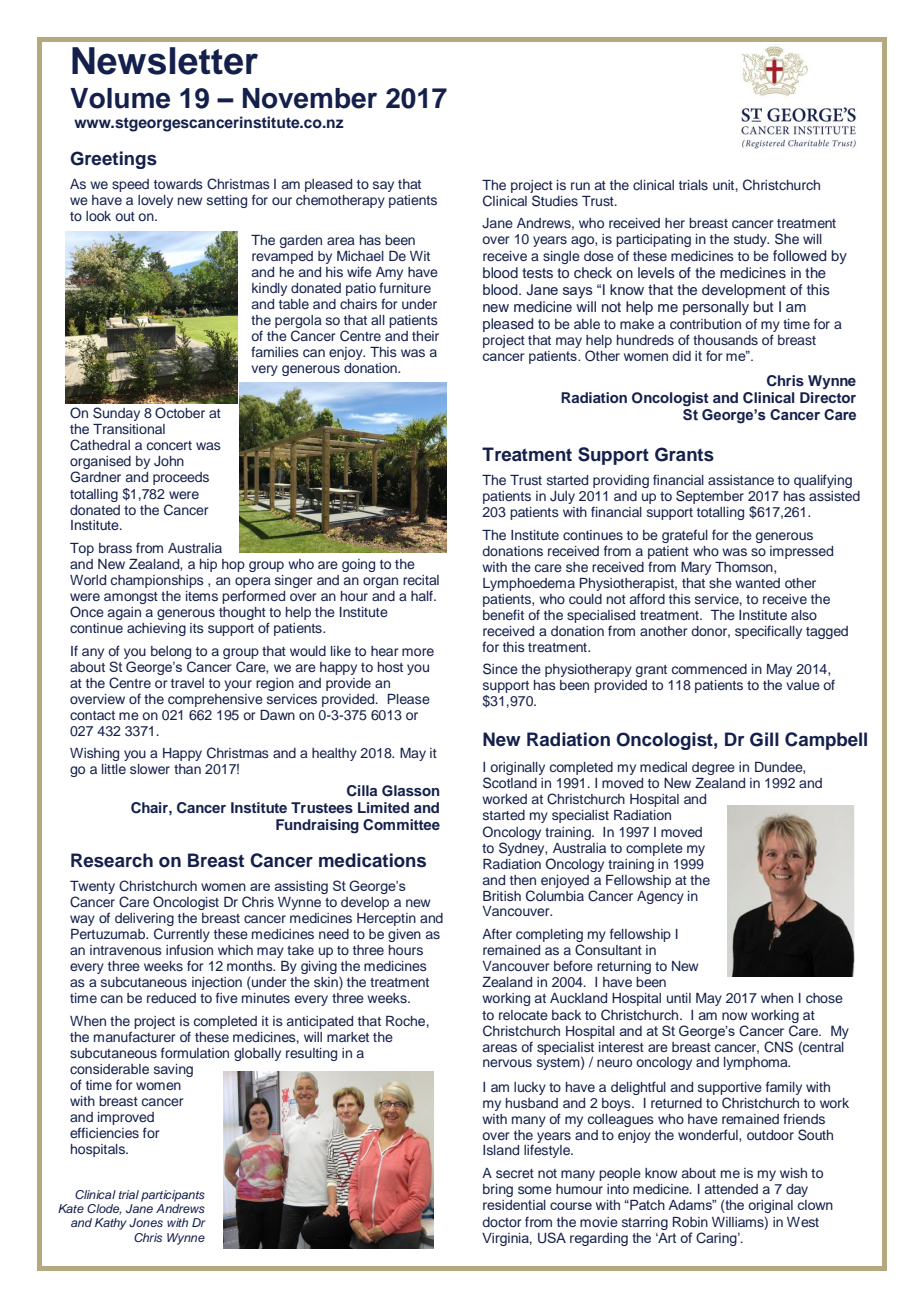  What do you see at coordinates (660, 897) in the image?
I see `Agency` at bounding box center [660, 897].
